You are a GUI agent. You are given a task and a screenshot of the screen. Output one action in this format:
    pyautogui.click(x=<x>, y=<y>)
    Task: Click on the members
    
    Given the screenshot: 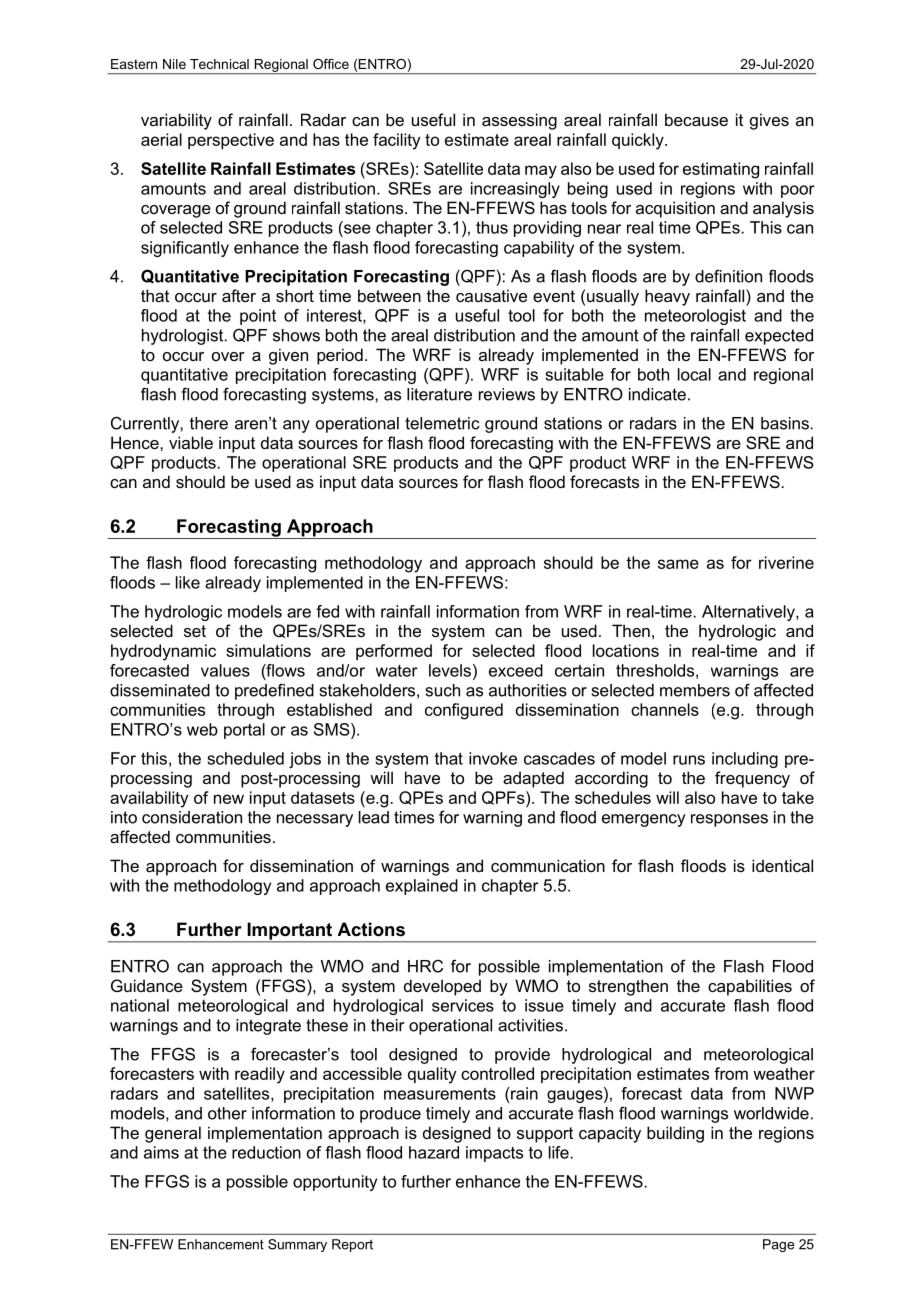 What is the action you would take?
    pyautogui.click(x=695, y=690)
